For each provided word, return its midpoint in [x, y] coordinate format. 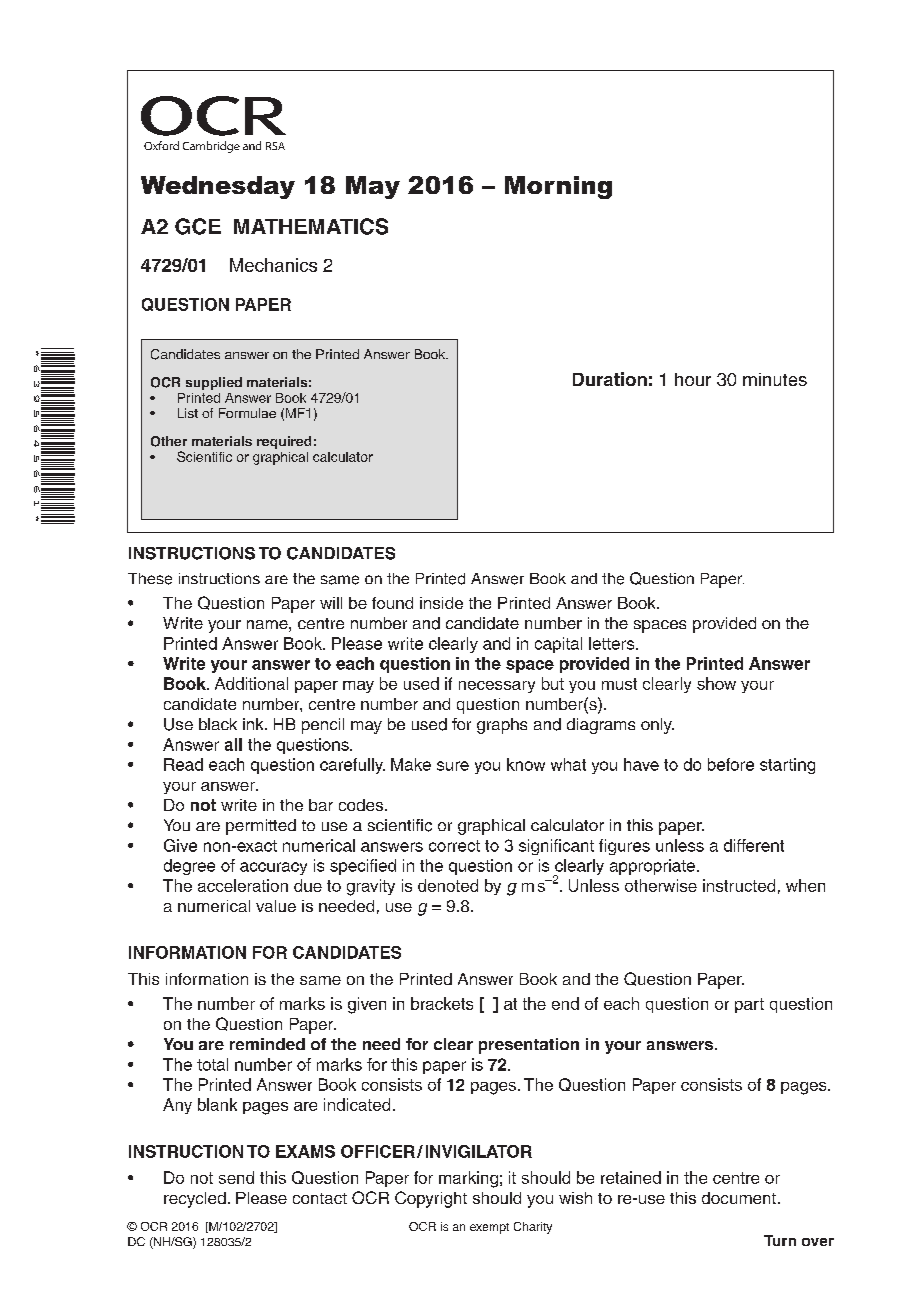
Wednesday [218, 187]
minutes [775, 379]
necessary [497, 687]
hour [693, 379]
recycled [195, 1200]
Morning [558, 187]
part [749, 1005]
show [716, 683]
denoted [448, 885]
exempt [489, 1228]
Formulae [247, 413]
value [276, 906]
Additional [251, 683]
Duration [610, 379]
